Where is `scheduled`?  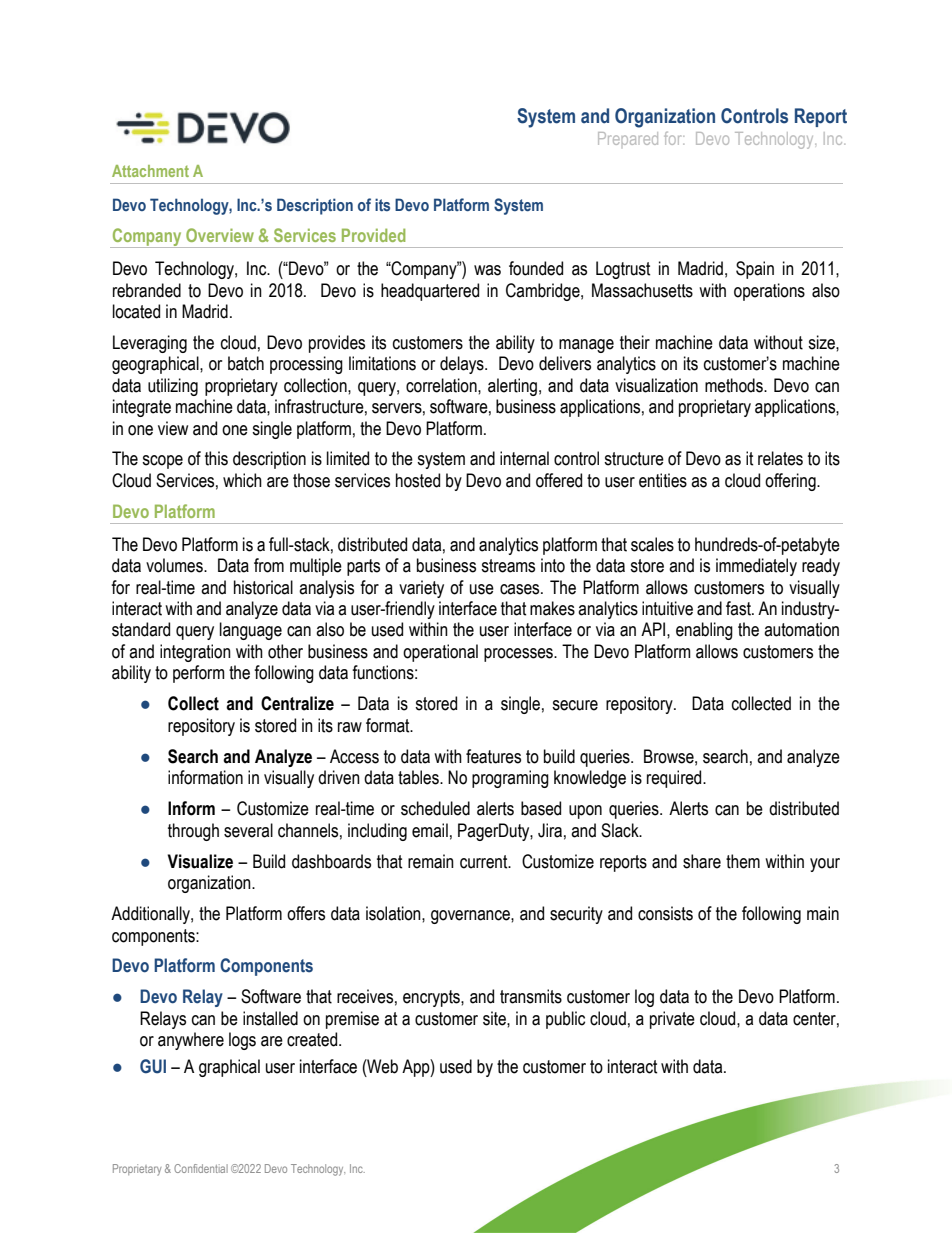
scheduled is located at coordinates (435, 808).
